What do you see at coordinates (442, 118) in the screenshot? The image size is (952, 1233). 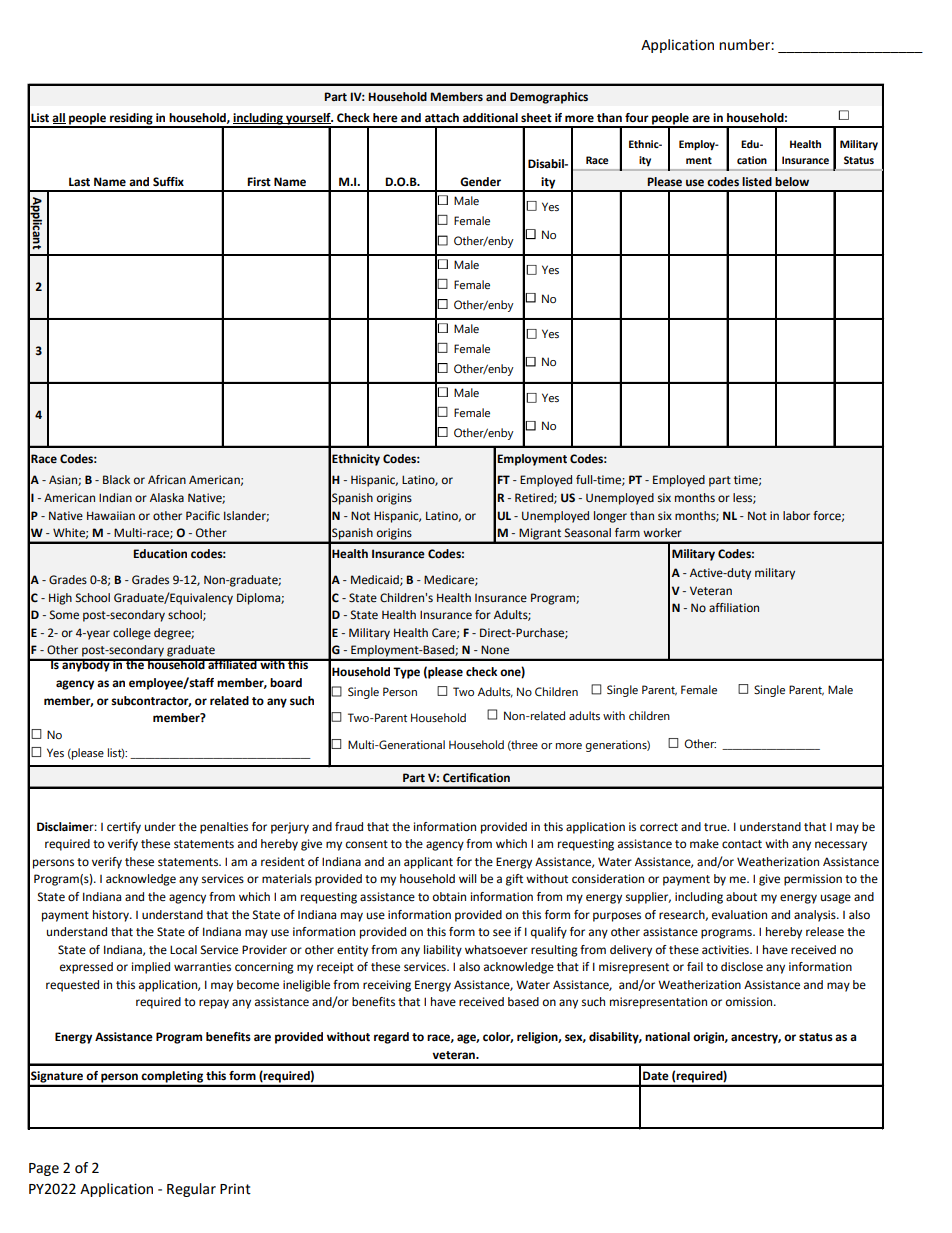 I see `attach` at bounding box center [442, 118].
